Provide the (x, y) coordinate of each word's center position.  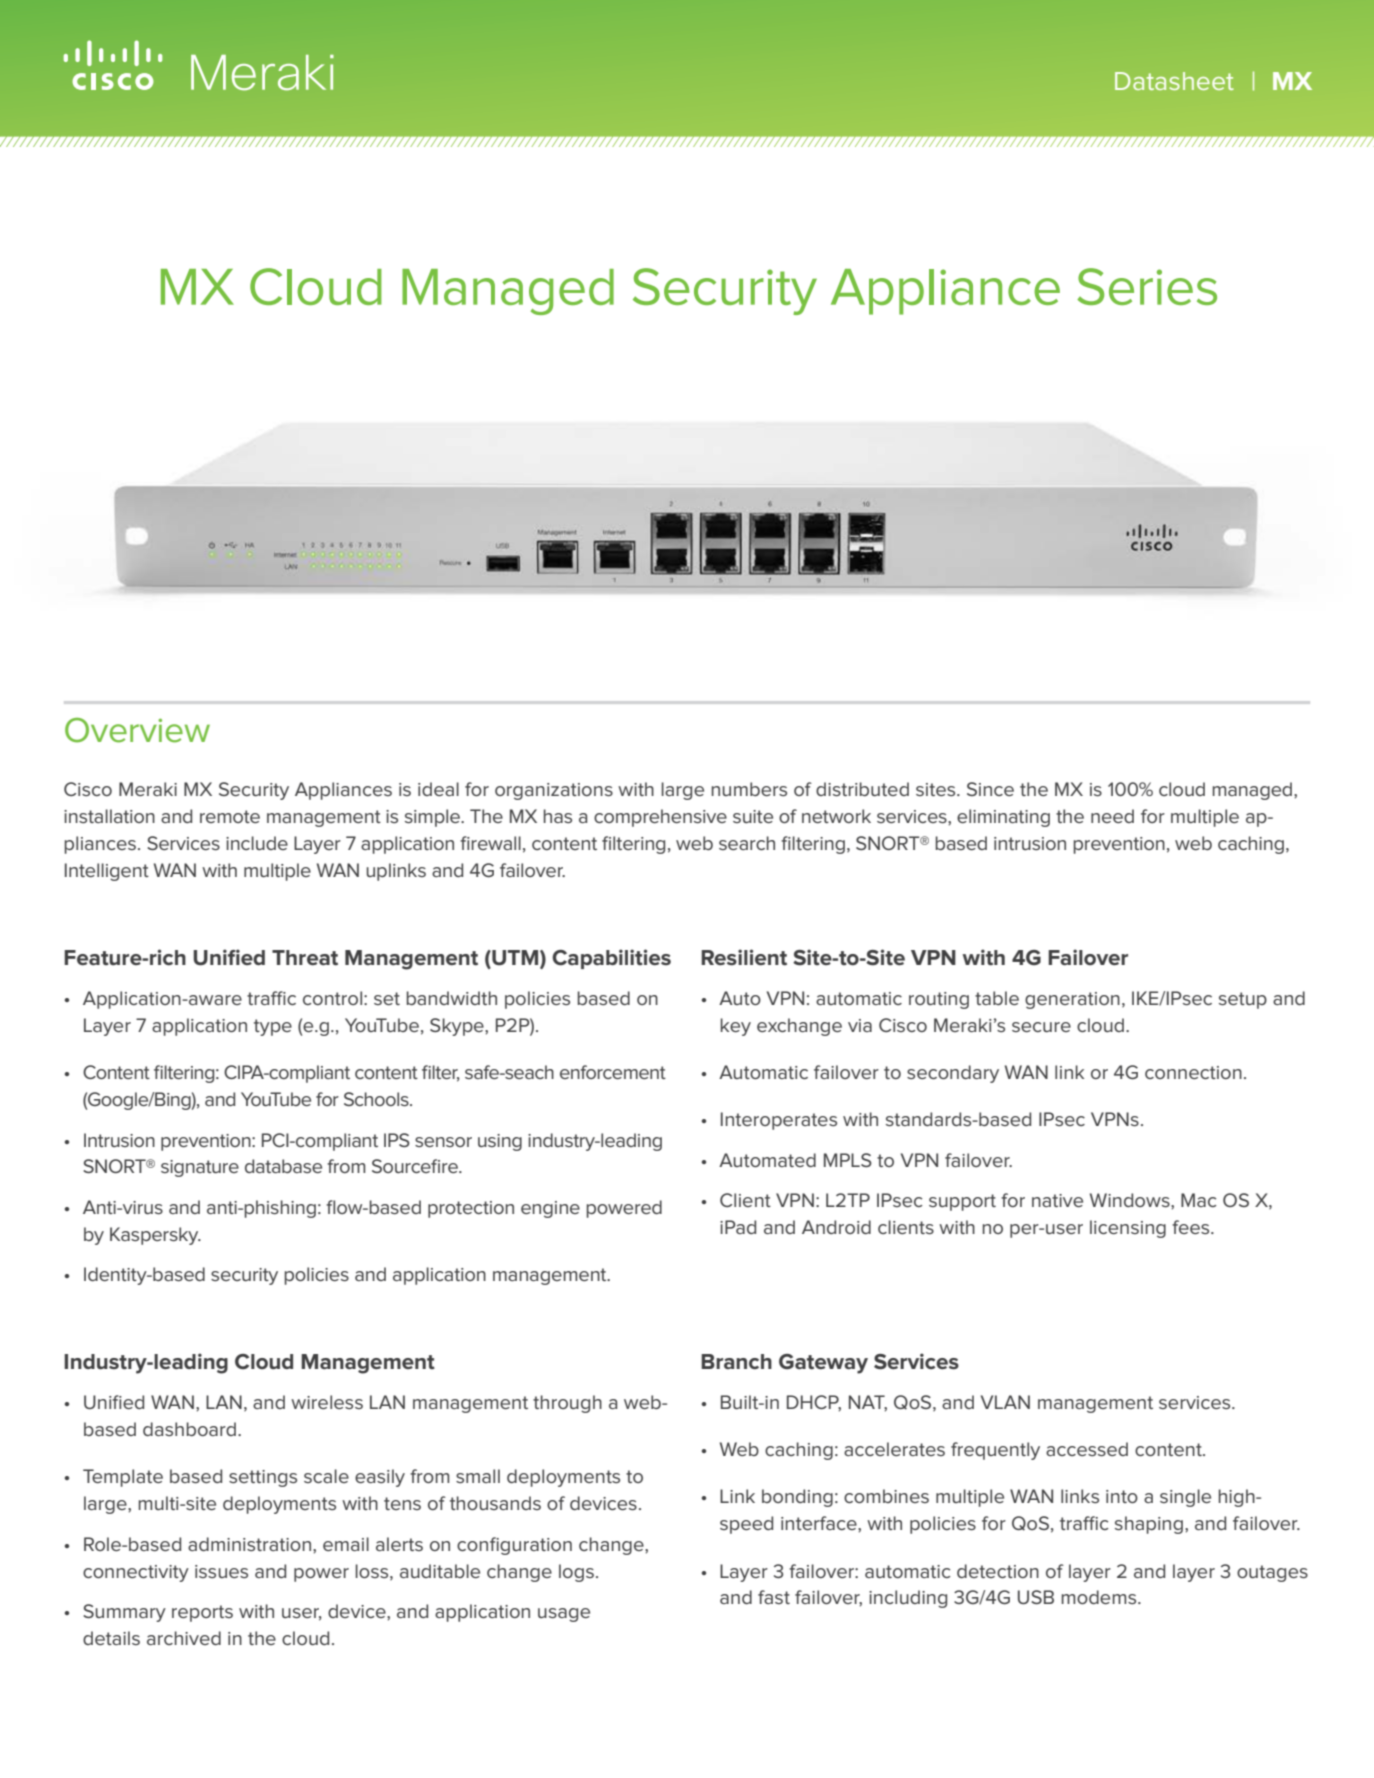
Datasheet (1174, 81)
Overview (137, 730)
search (747, 843)
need (1112, 816)
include (257, 843)
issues (221, 1571)
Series (1147, 286)
